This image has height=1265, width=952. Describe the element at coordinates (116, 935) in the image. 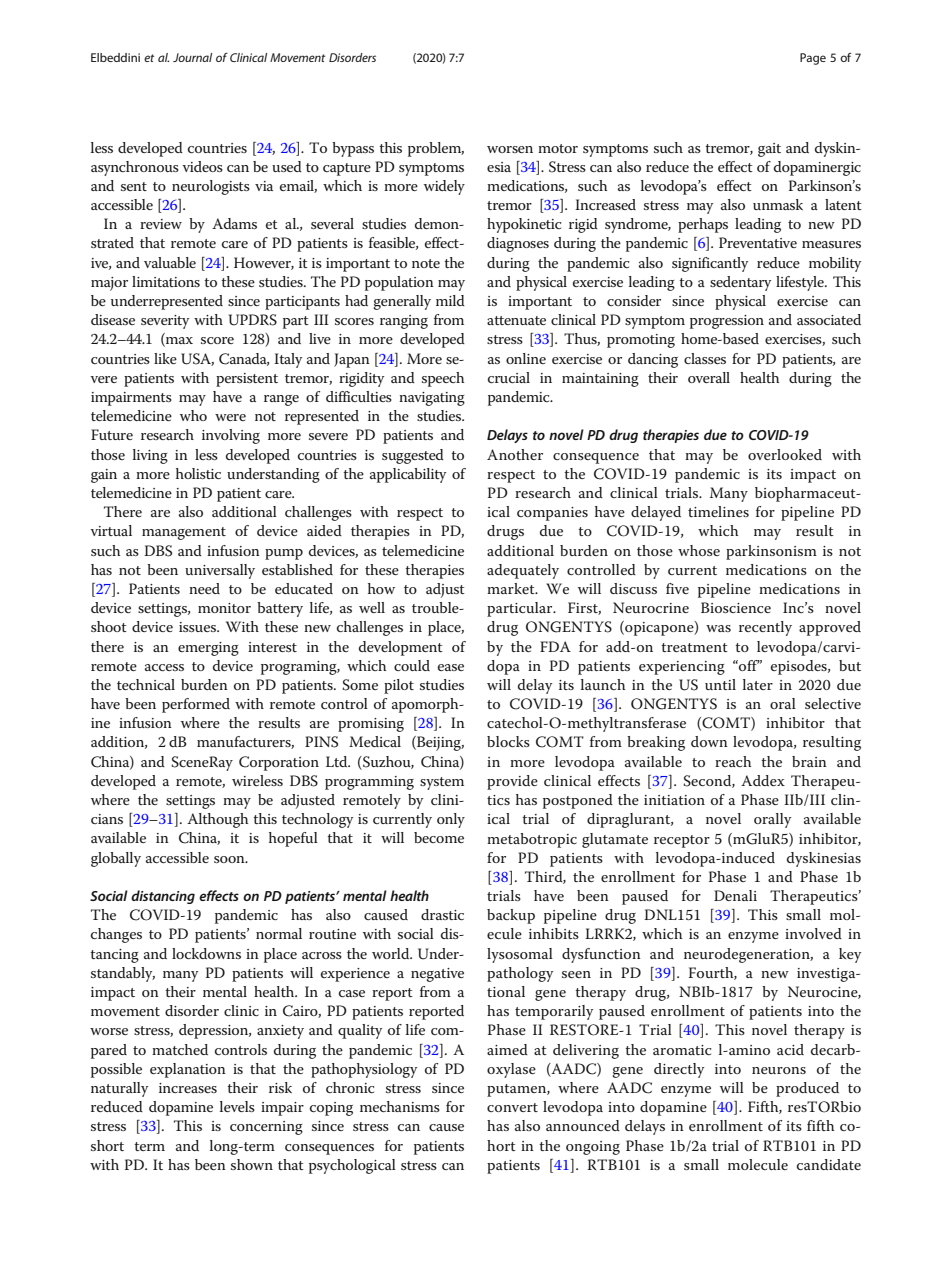

I see `changes` at that location.
